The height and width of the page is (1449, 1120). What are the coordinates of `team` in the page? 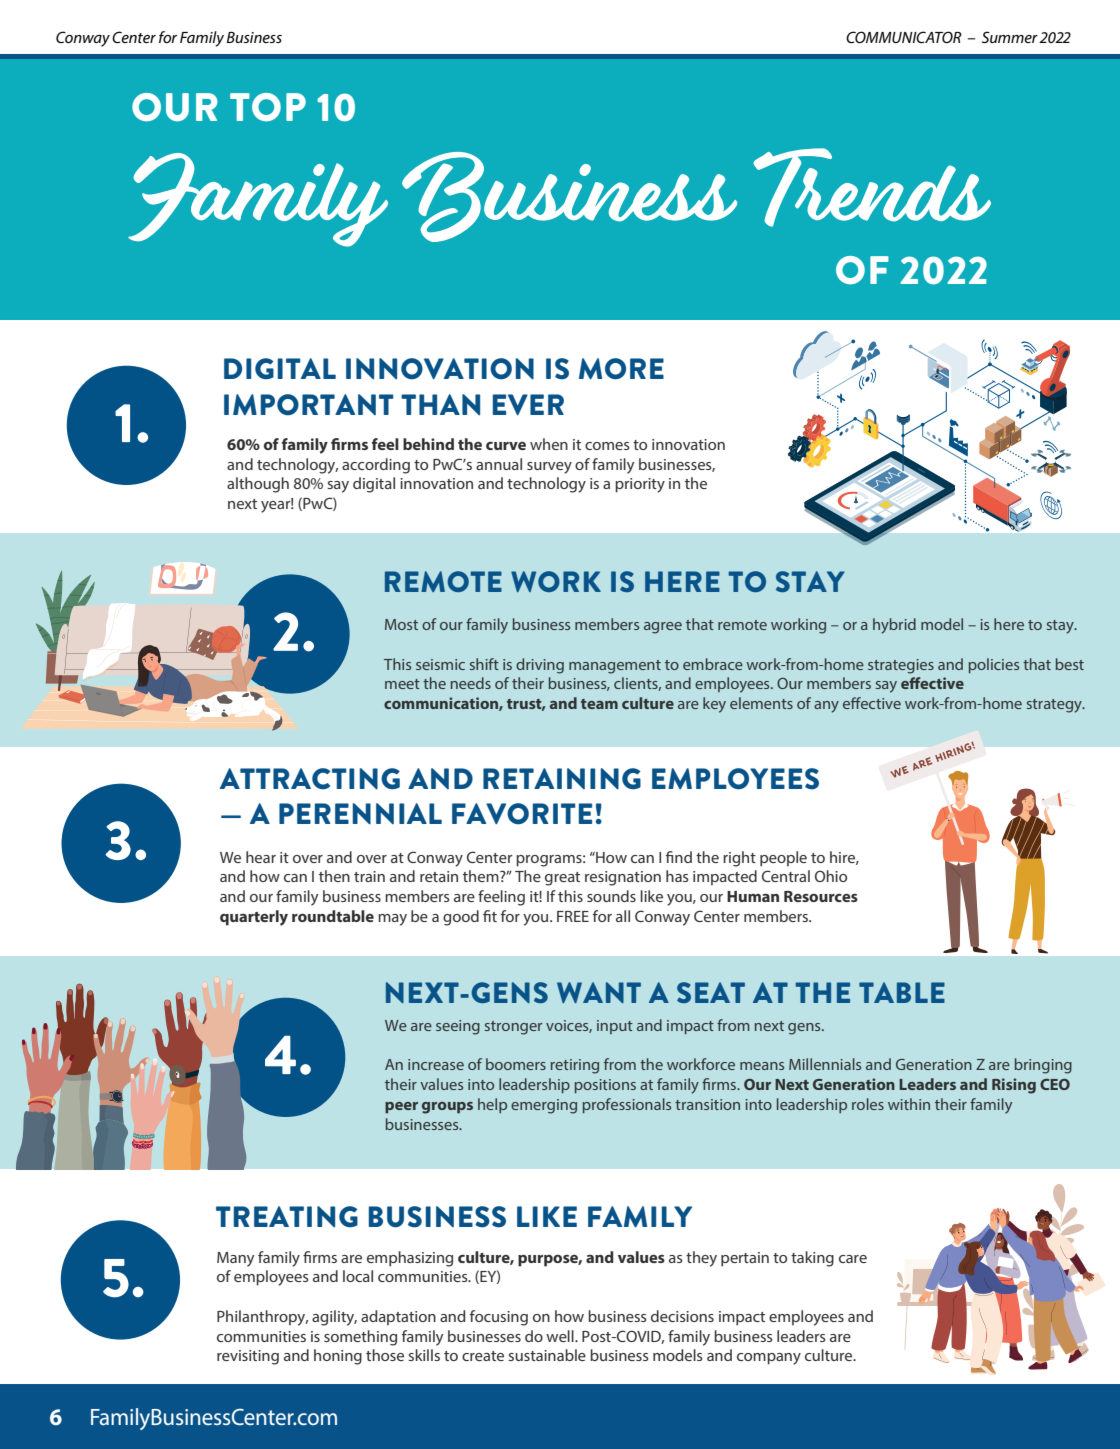 It's located at (599, 704).
